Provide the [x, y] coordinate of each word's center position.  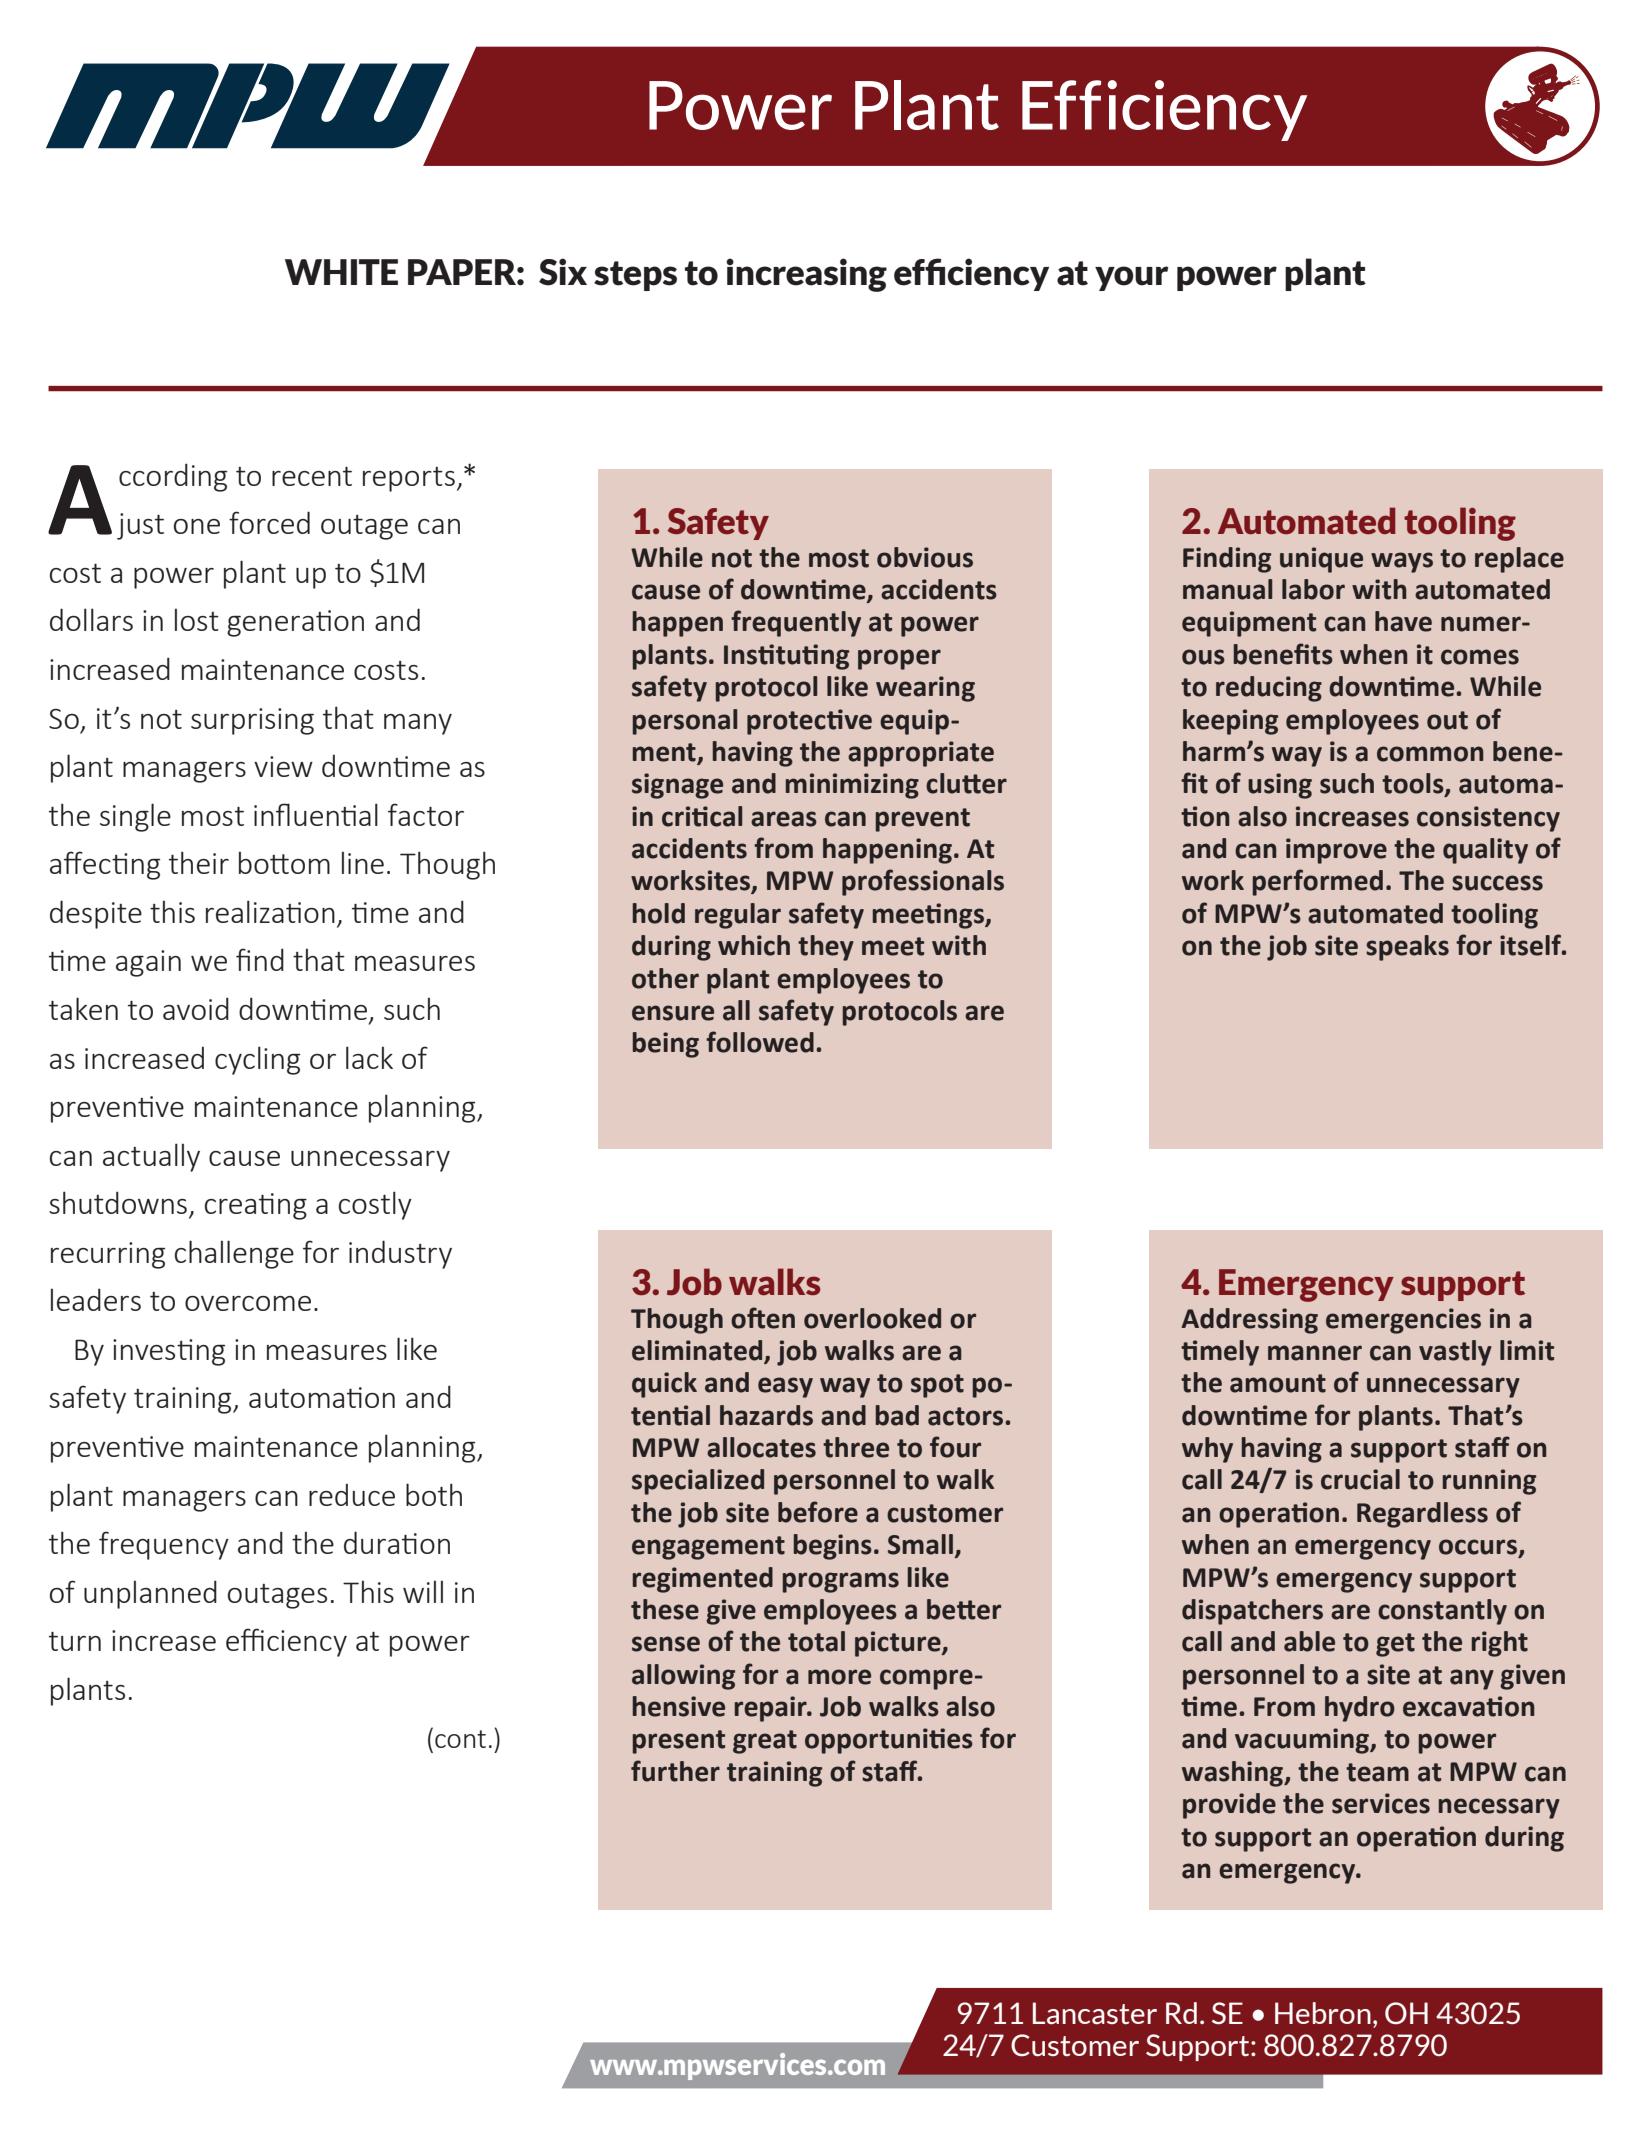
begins [833, 1547]
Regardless [1422, 1515]
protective [809, 722]
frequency [164, 1545]
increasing [806, 275]
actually [151, 1157]
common [1430, 754]
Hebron [1323, 2013]
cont [460, 1739]
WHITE [341, 272]
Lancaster [1095, 2013]
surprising [252, 721]
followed [760, 1042]
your [1131, 278]
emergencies [1403, 1321]
